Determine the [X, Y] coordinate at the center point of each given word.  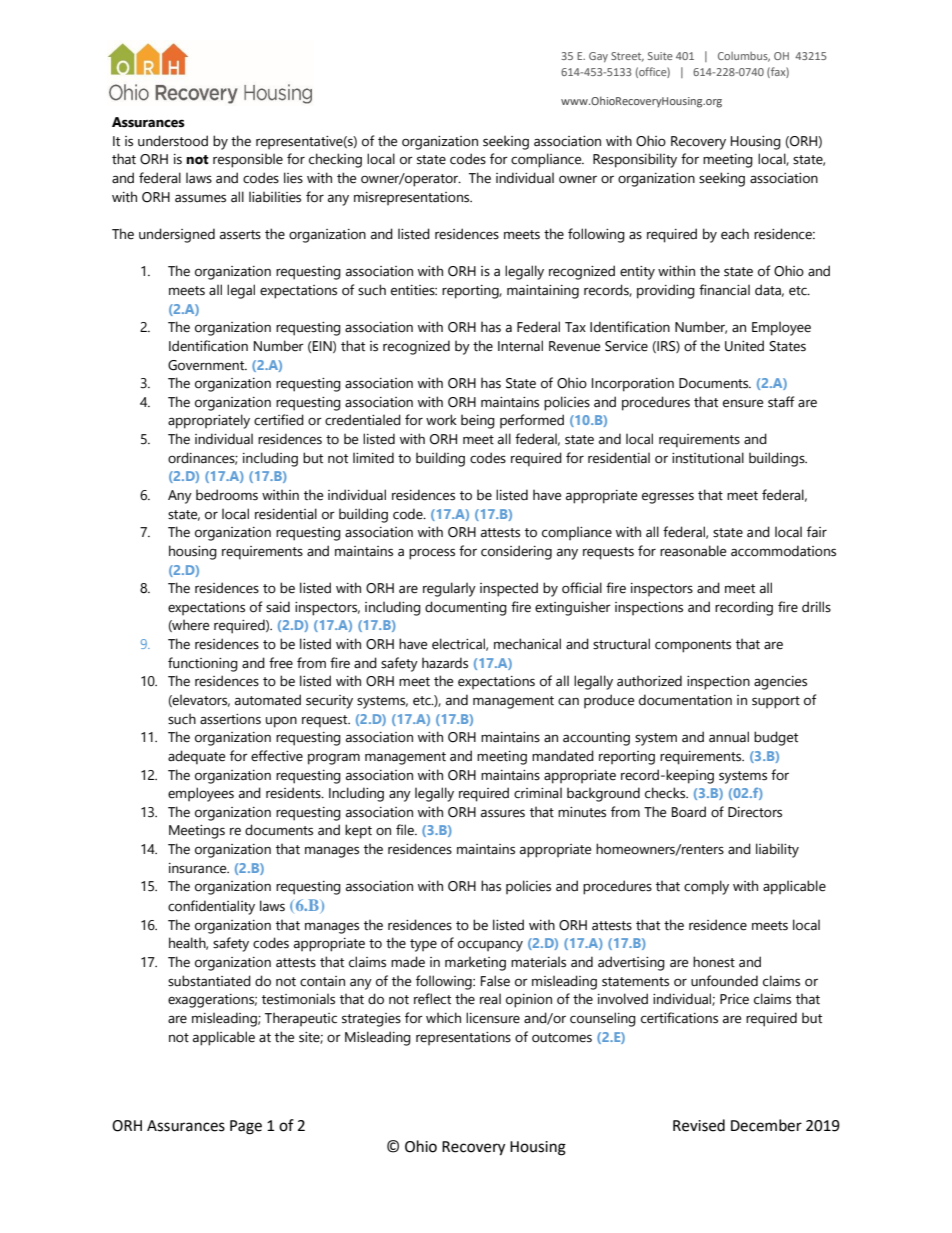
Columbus [744, 57]
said [278, 607]
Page [246, 1127]
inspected [509, 589]
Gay [598, 57]
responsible [248, 160]
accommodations [783, 551]
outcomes [562, 1038]
